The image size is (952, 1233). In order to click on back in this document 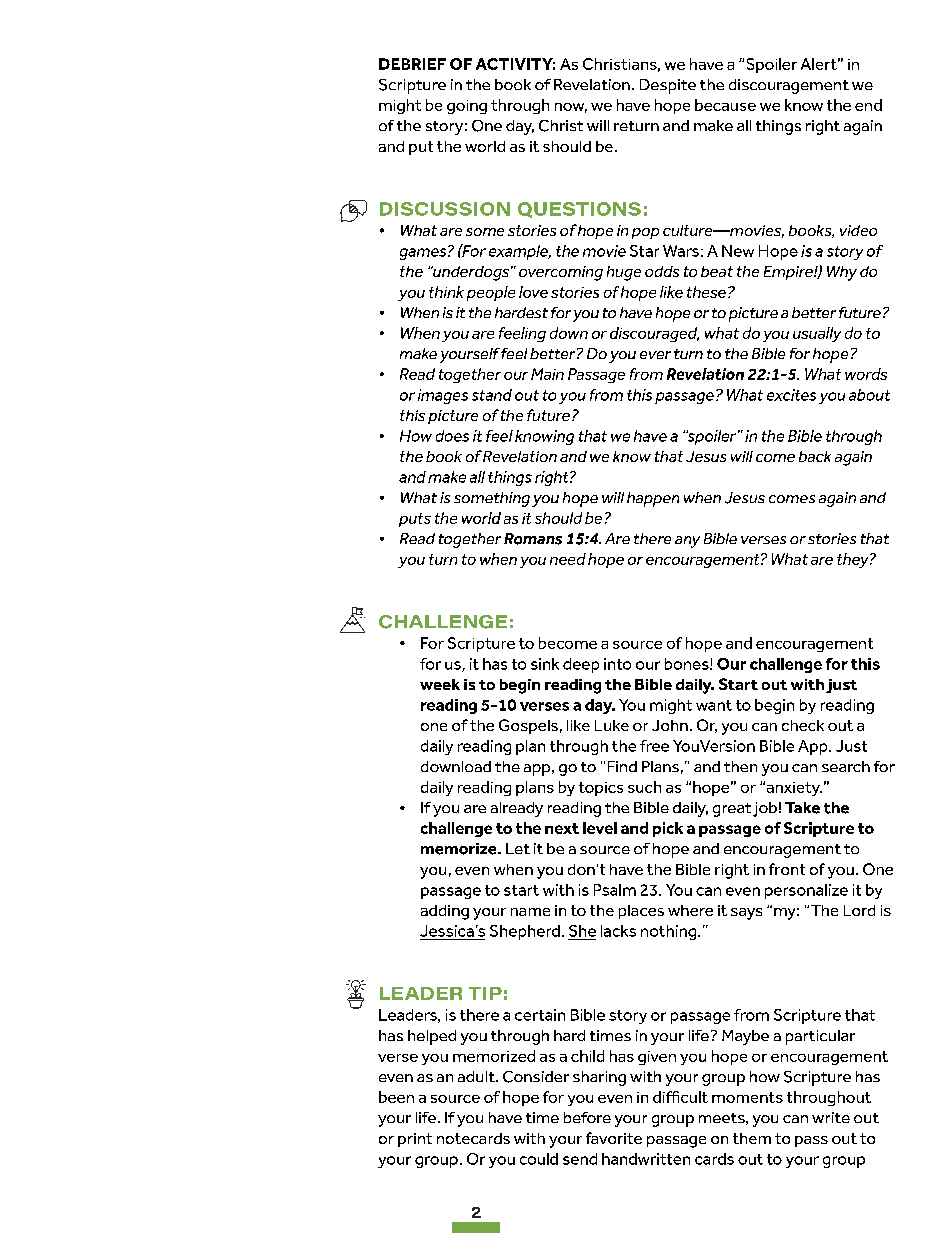, I will do `click(815, 456)`.
